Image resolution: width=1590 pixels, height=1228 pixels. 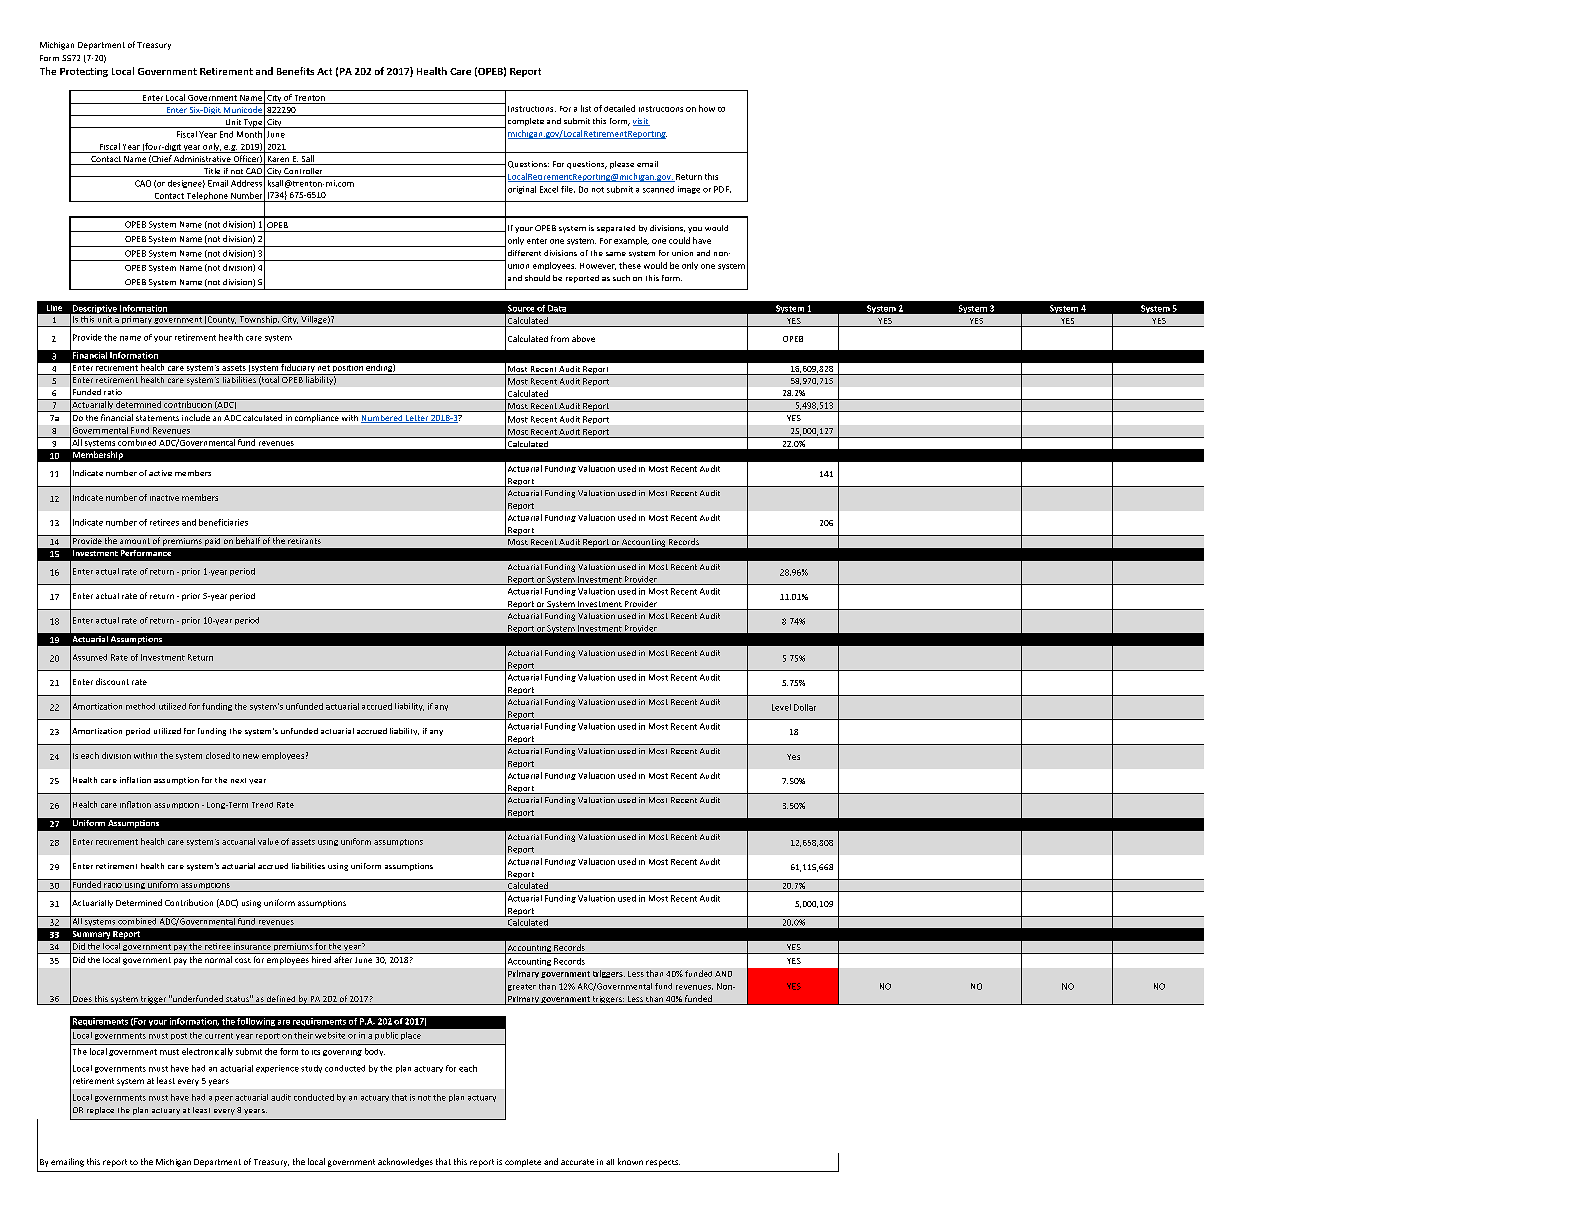 What do you see at coordinates (522, 190) in the screenshot?
I see `original` at bounding box center [522, 190].
